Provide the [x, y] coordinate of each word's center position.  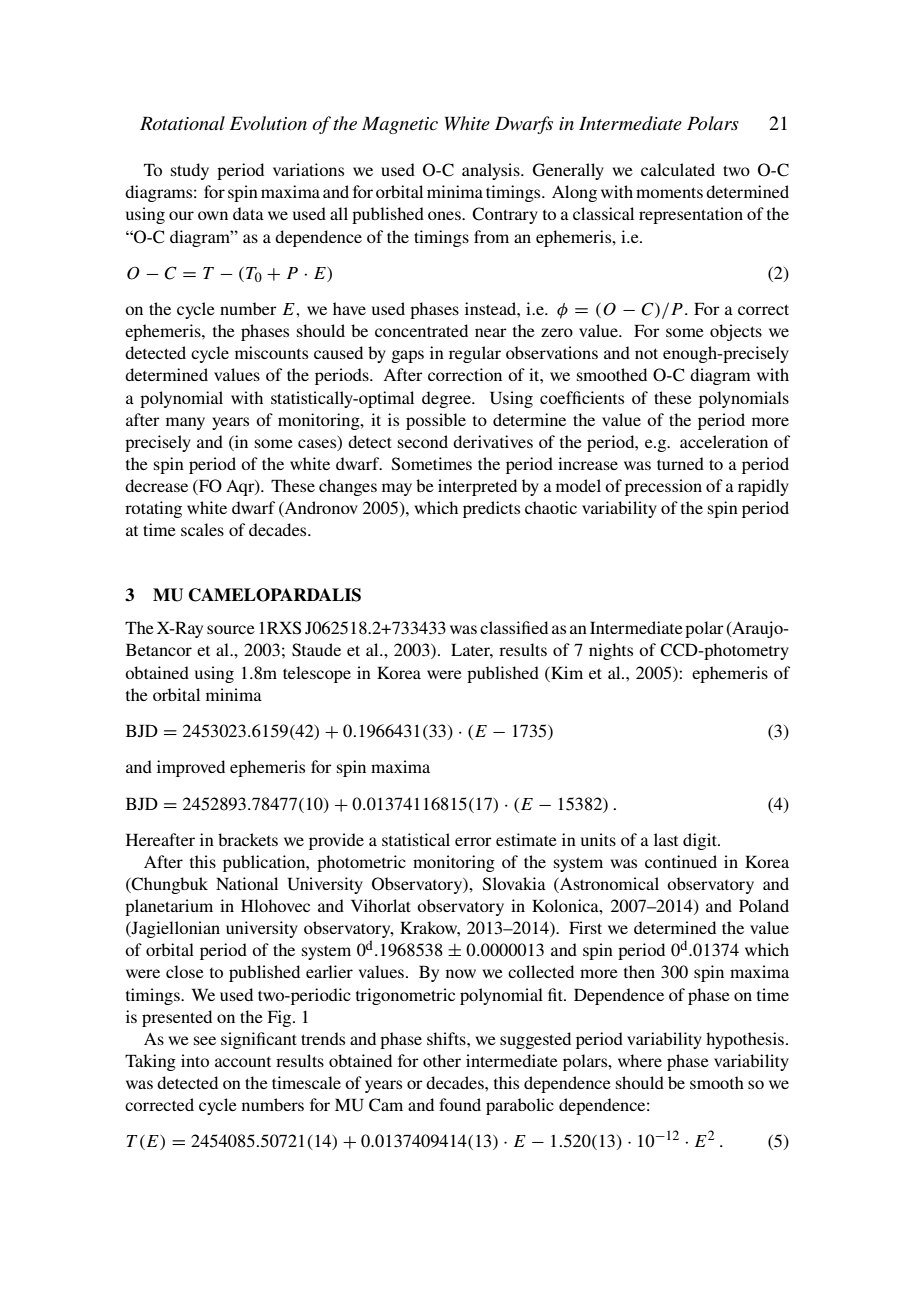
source [231, 629]
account [243, 1062]
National [247, 883]
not [646, 353]
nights [611, 651]
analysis [492, 171]
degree [447, 399]
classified [514, 627]
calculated [678, 169]
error [473, 841]
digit [701, 841]
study [190, 171]
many [185, 423]
